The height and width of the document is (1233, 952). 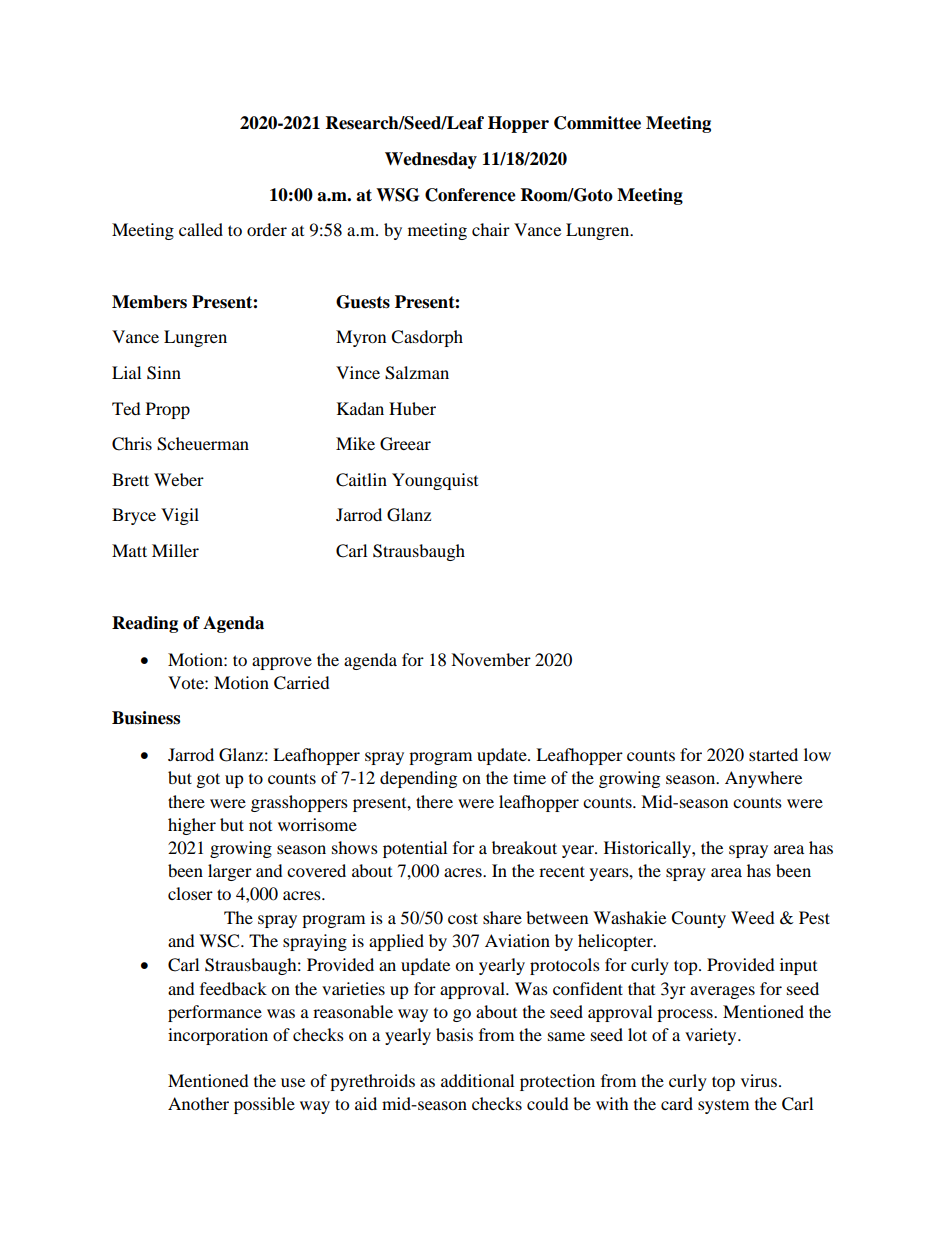 What do you see at coordinates (597, 123) in the document?
I see `Committee` at bounding box center [597, 123].
